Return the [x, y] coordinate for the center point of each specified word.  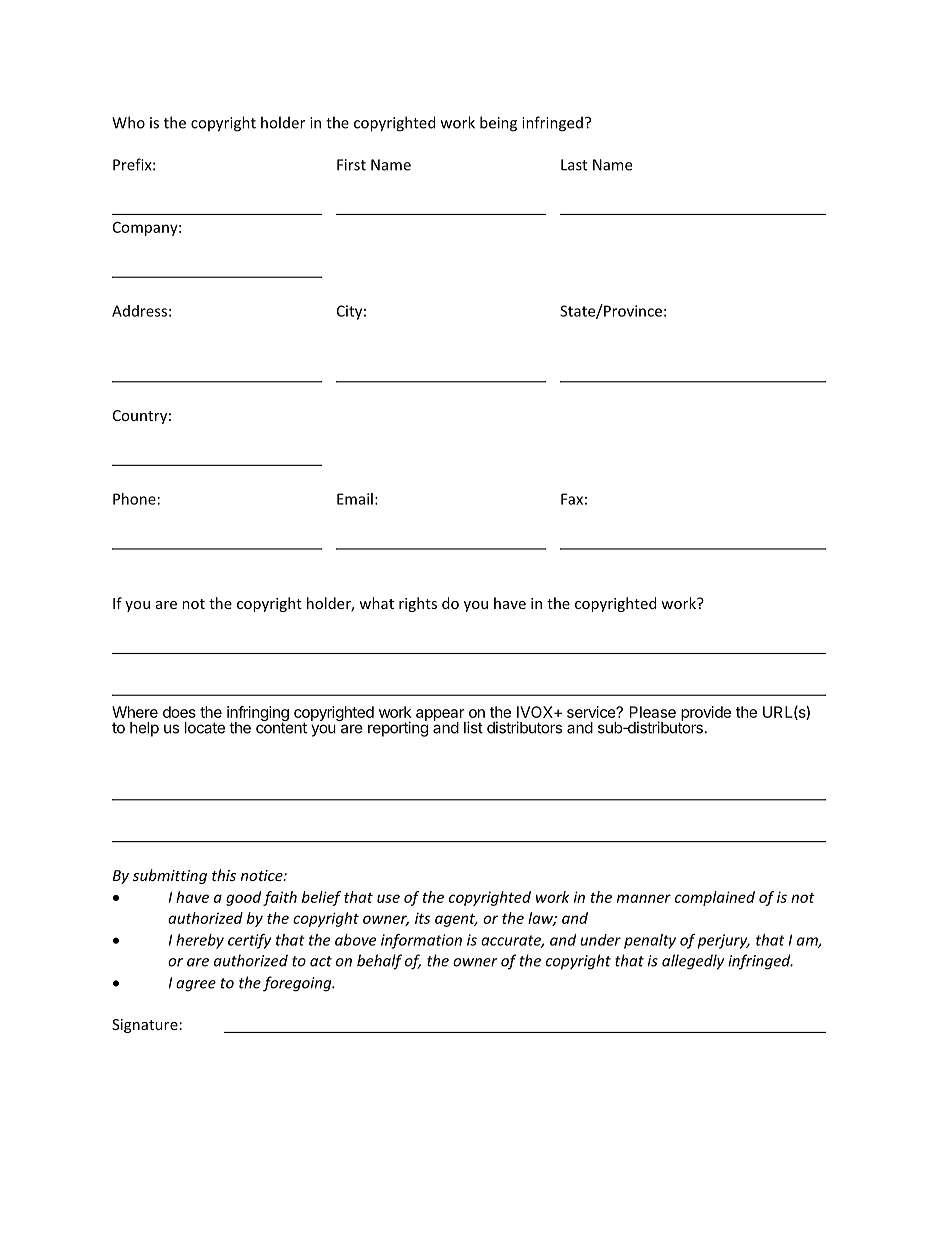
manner [644, 898]
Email [355, 499]
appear [441, 716]
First [351, 165]
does [179, 712]
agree [196, 986]
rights [418, 604]
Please [653, 712]
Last [574, 165]
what [376, 603]
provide [705, 714]
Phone [134, 499]
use [388, 898]
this [224, 875]
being [498, 124]
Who [128, 122]
